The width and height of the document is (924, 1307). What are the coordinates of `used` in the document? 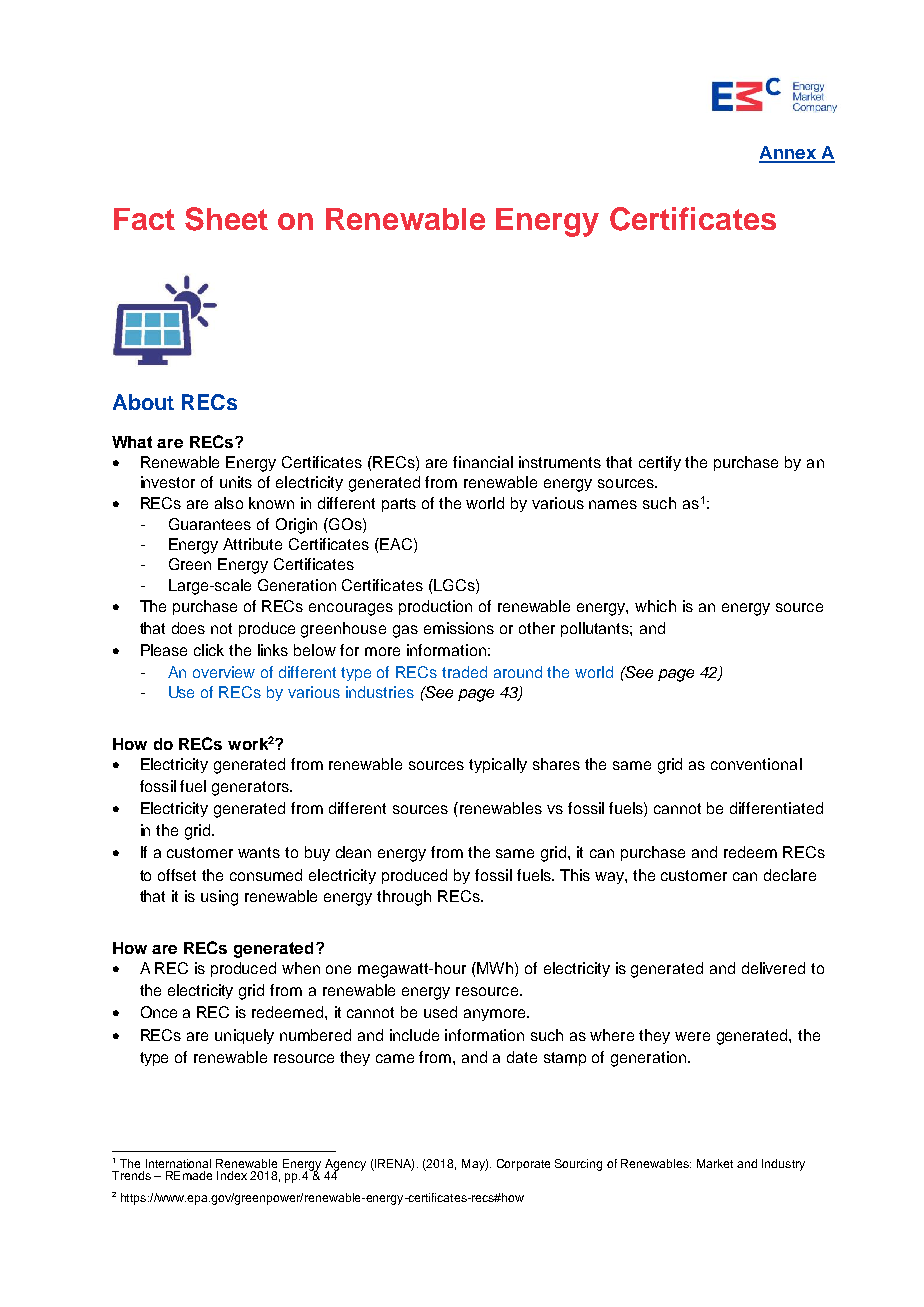 It's located at (440, 1012).
